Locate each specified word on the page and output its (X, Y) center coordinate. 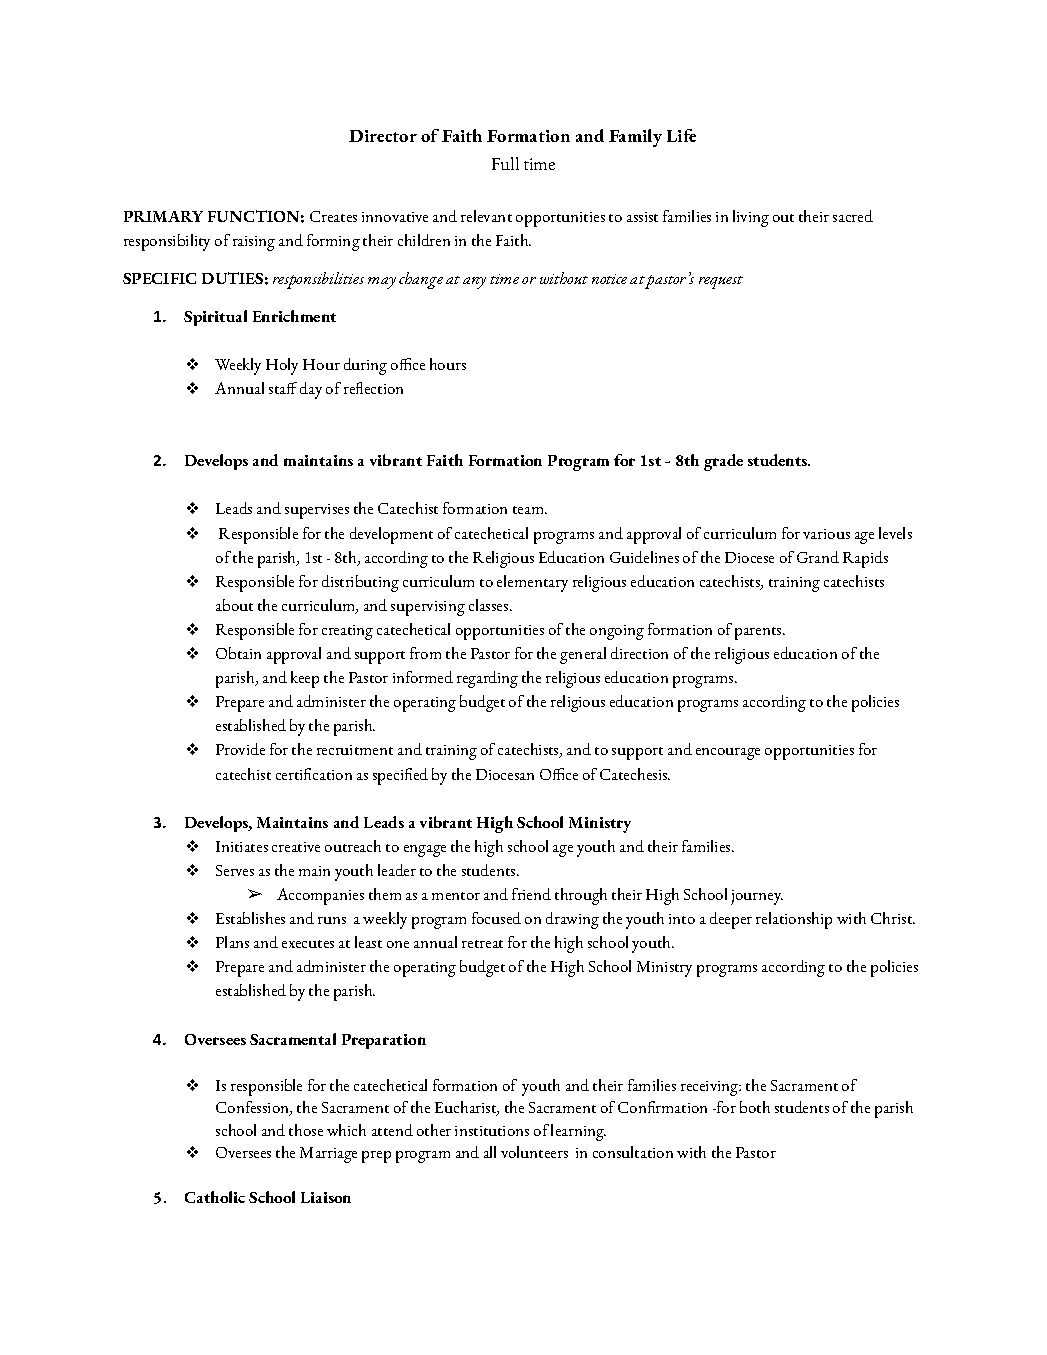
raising (254, 243)
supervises (317, 511)
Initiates (242, 846)
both (755, 1107)
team (530, 510)
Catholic (215, 1197)
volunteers (534, 1152)
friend (531, 894)
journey (757, 897)
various (826, 534)
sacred (853, 216)
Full (505, 163)
